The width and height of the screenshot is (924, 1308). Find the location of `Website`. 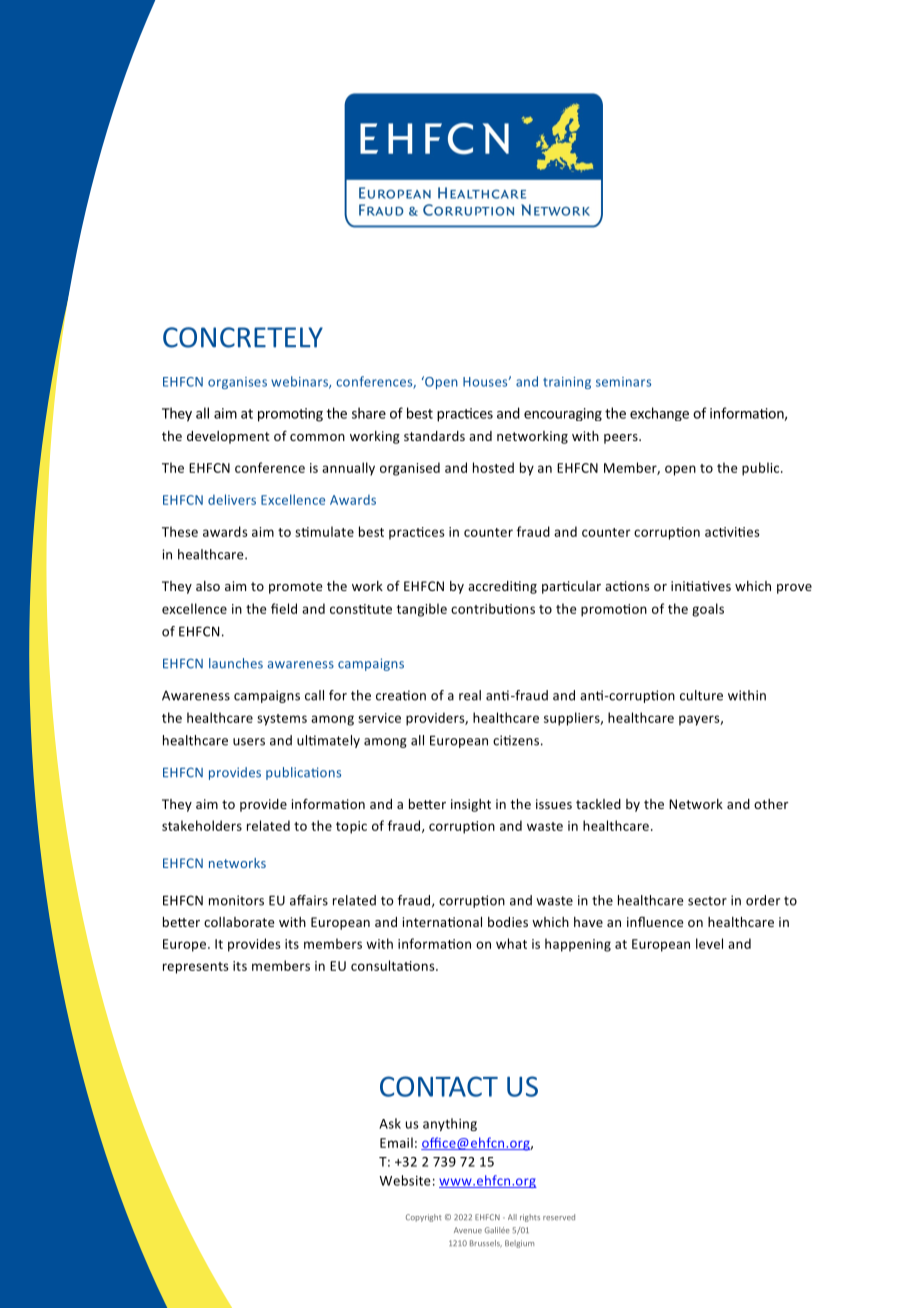

Website is located at coordinates (405, 1180).
